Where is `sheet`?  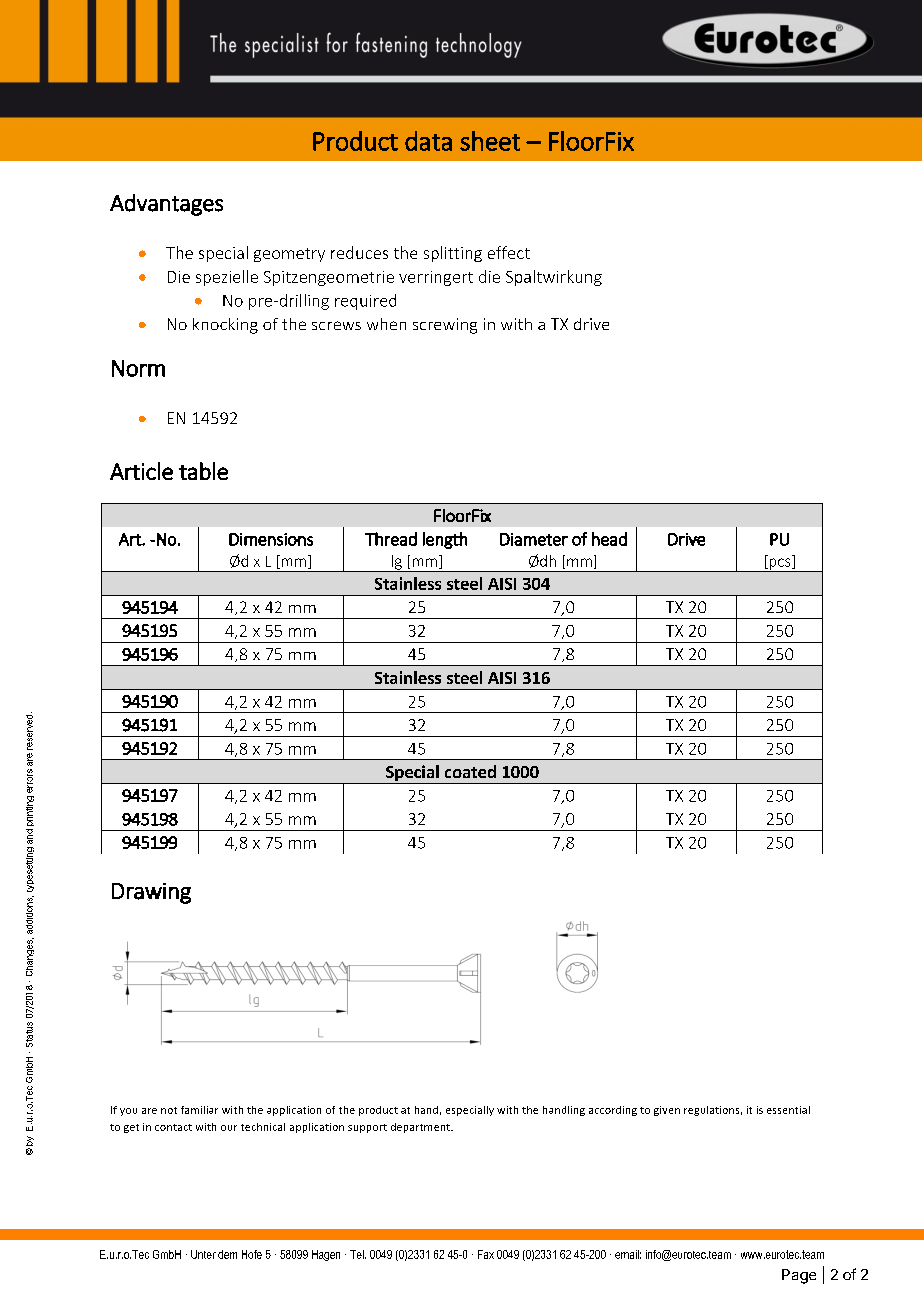 sheet is located at coordinates (490, 141).
